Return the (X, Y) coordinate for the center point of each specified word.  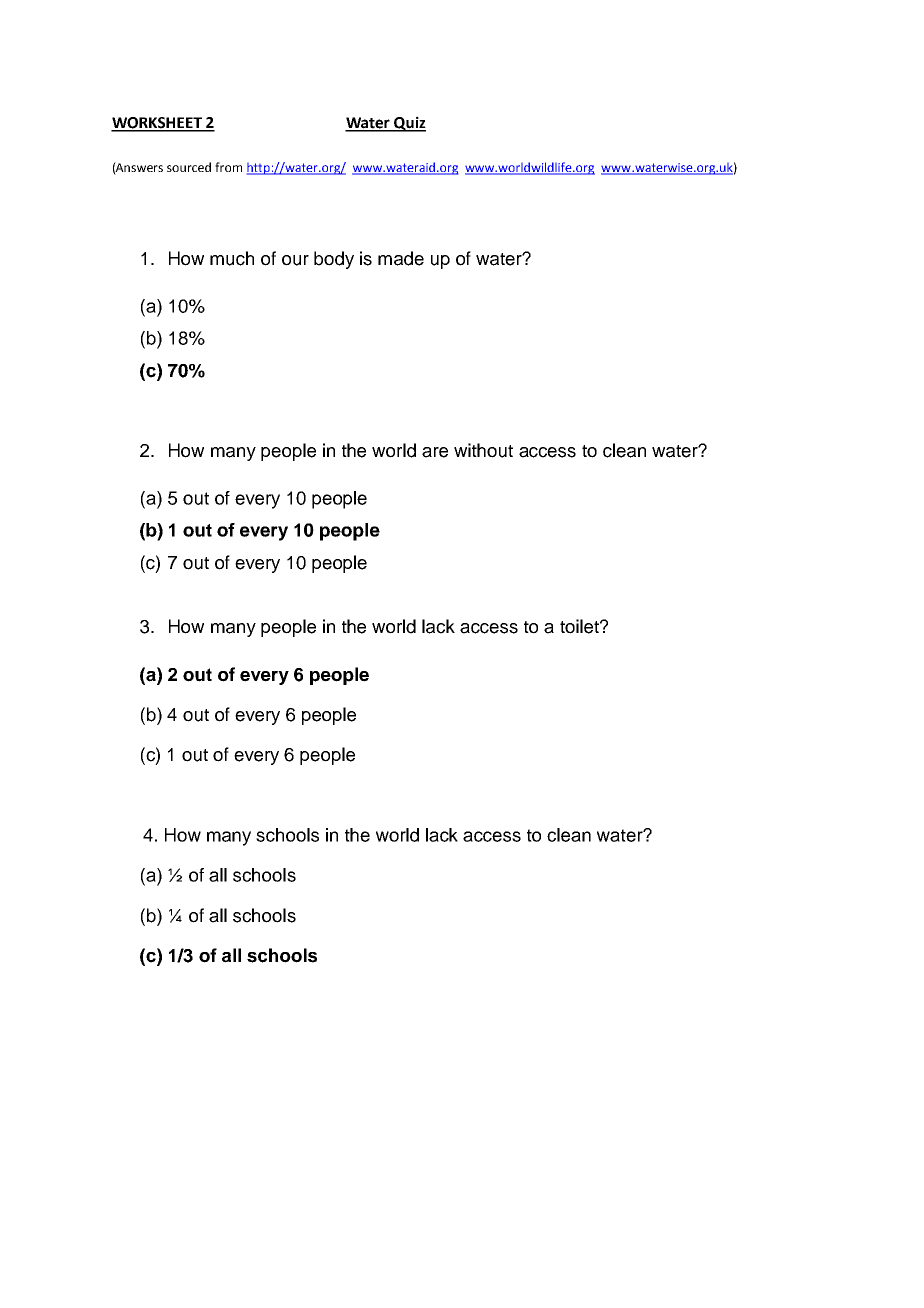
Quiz (409, 124)
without (483, 450)
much (232, 258)
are (435, 452)
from (228, 167)
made (401, 258)
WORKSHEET (157, 124)
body (334, 260)
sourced (189, 167)
